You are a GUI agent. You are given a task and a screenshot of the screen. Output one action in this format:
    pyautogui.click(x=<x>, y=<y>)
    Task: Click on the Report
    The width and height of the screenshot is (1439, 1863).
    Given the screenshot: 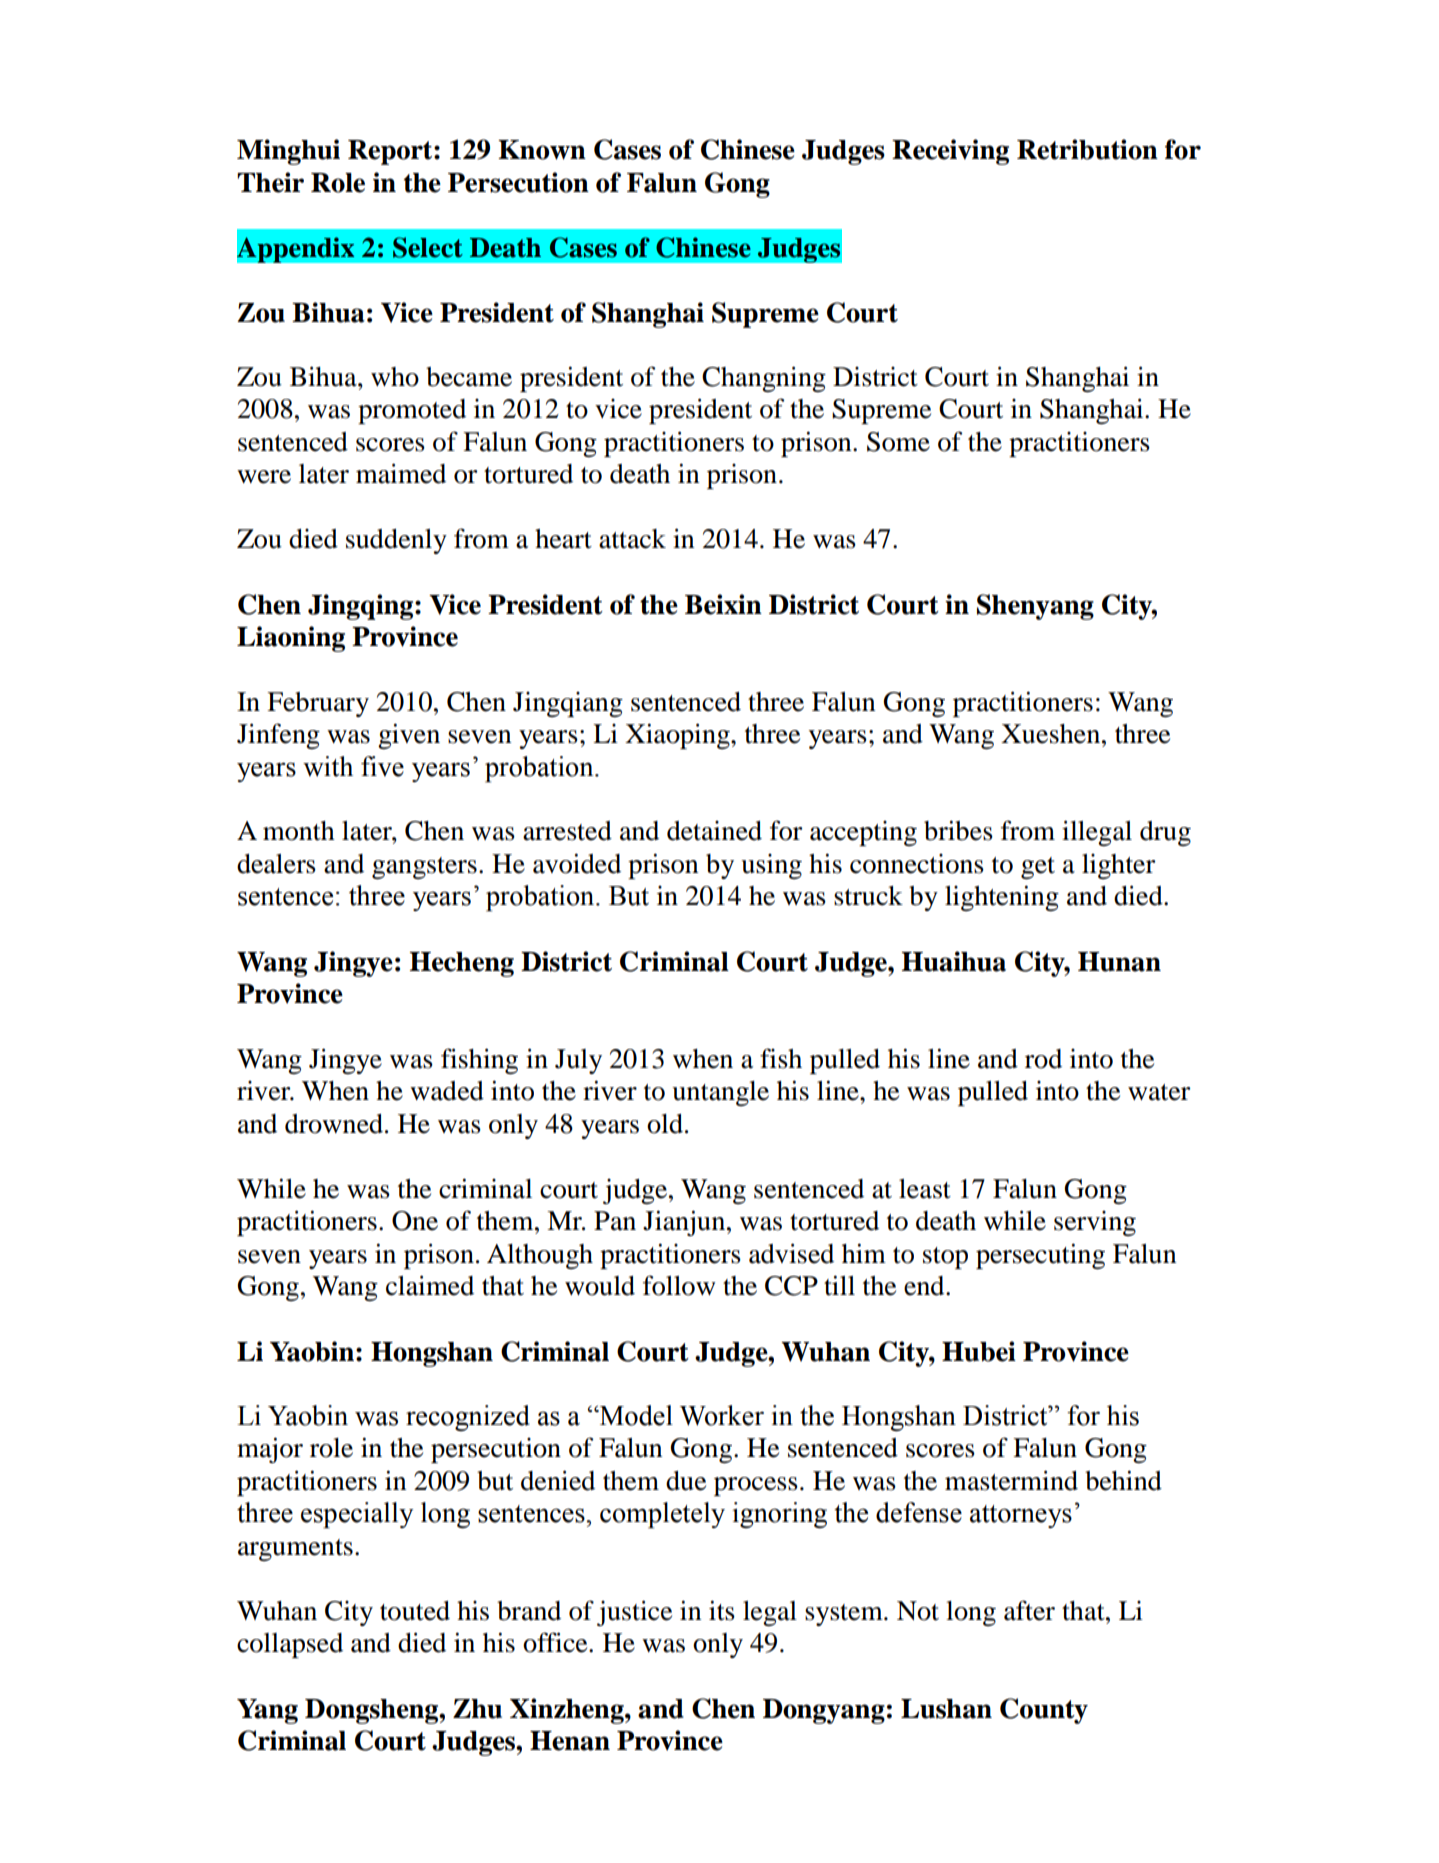 What is the action you would take?
    pyautogui.click(x=391, y=152)
